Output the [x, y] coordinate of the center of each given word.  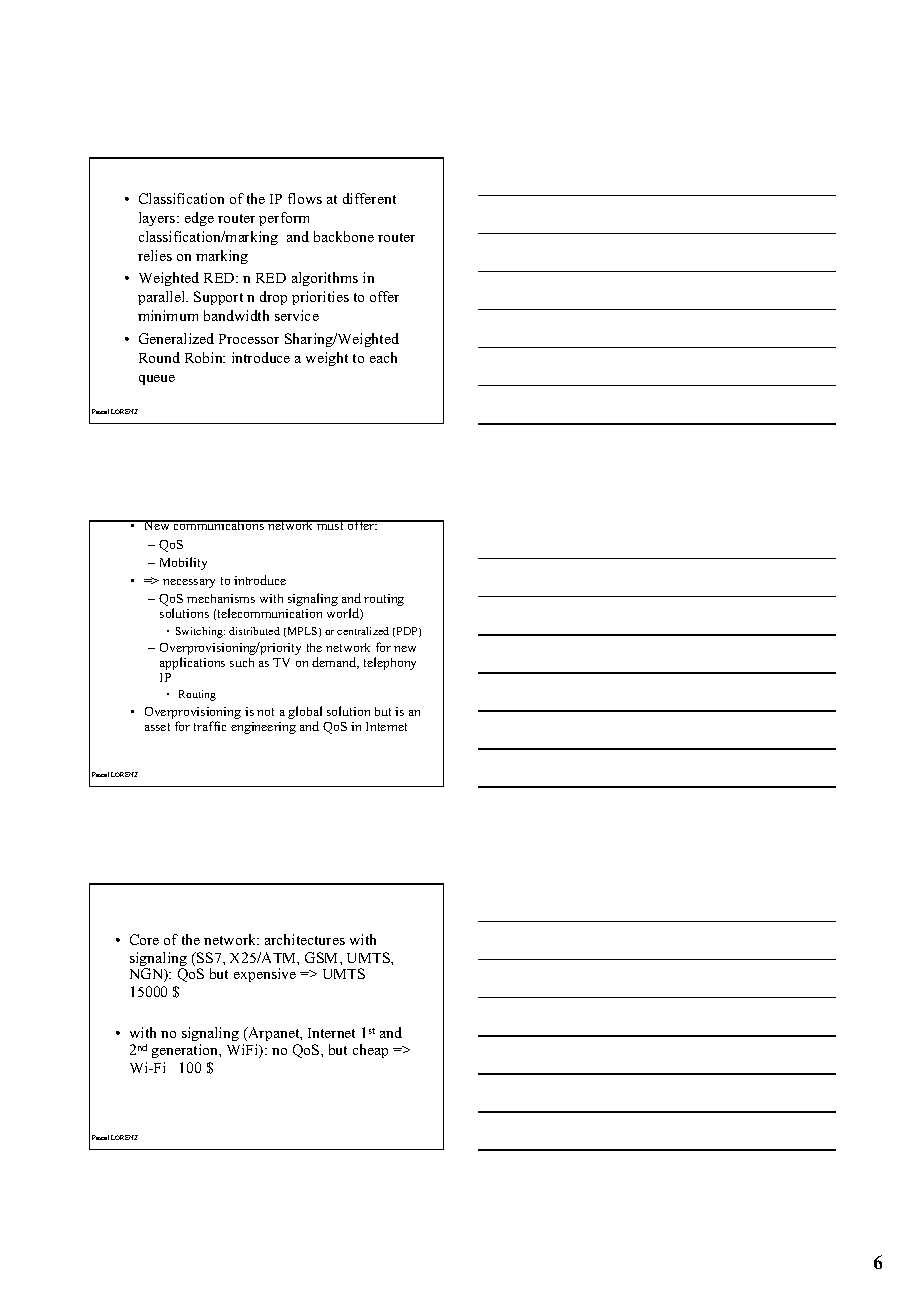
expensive [265, 975]
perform [284, 219]
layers [158, 219]
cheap [370, 1051]
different [369, 198]
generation [186, 1051]
